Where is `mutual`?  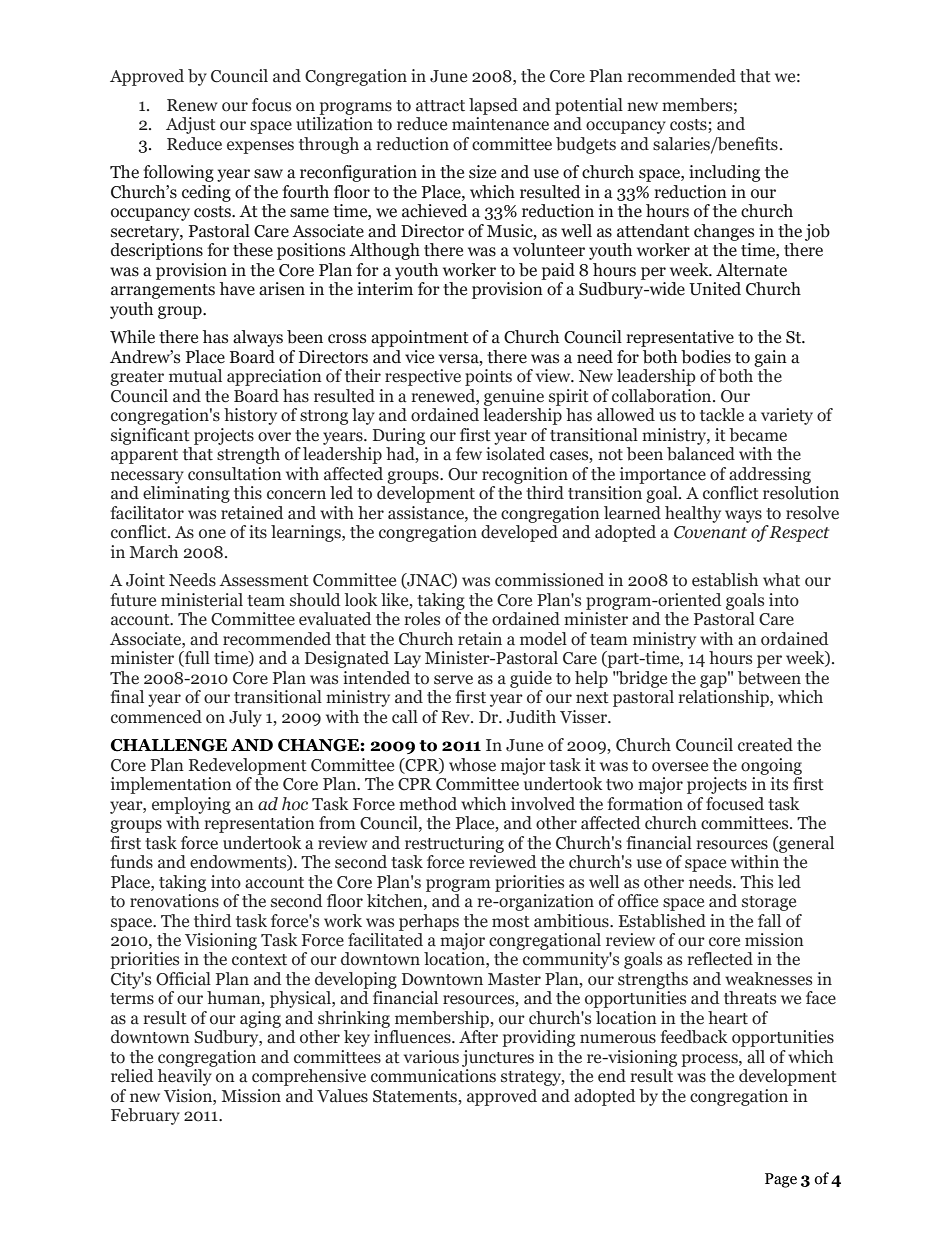 mutual is located at coordinates (195, 376).
